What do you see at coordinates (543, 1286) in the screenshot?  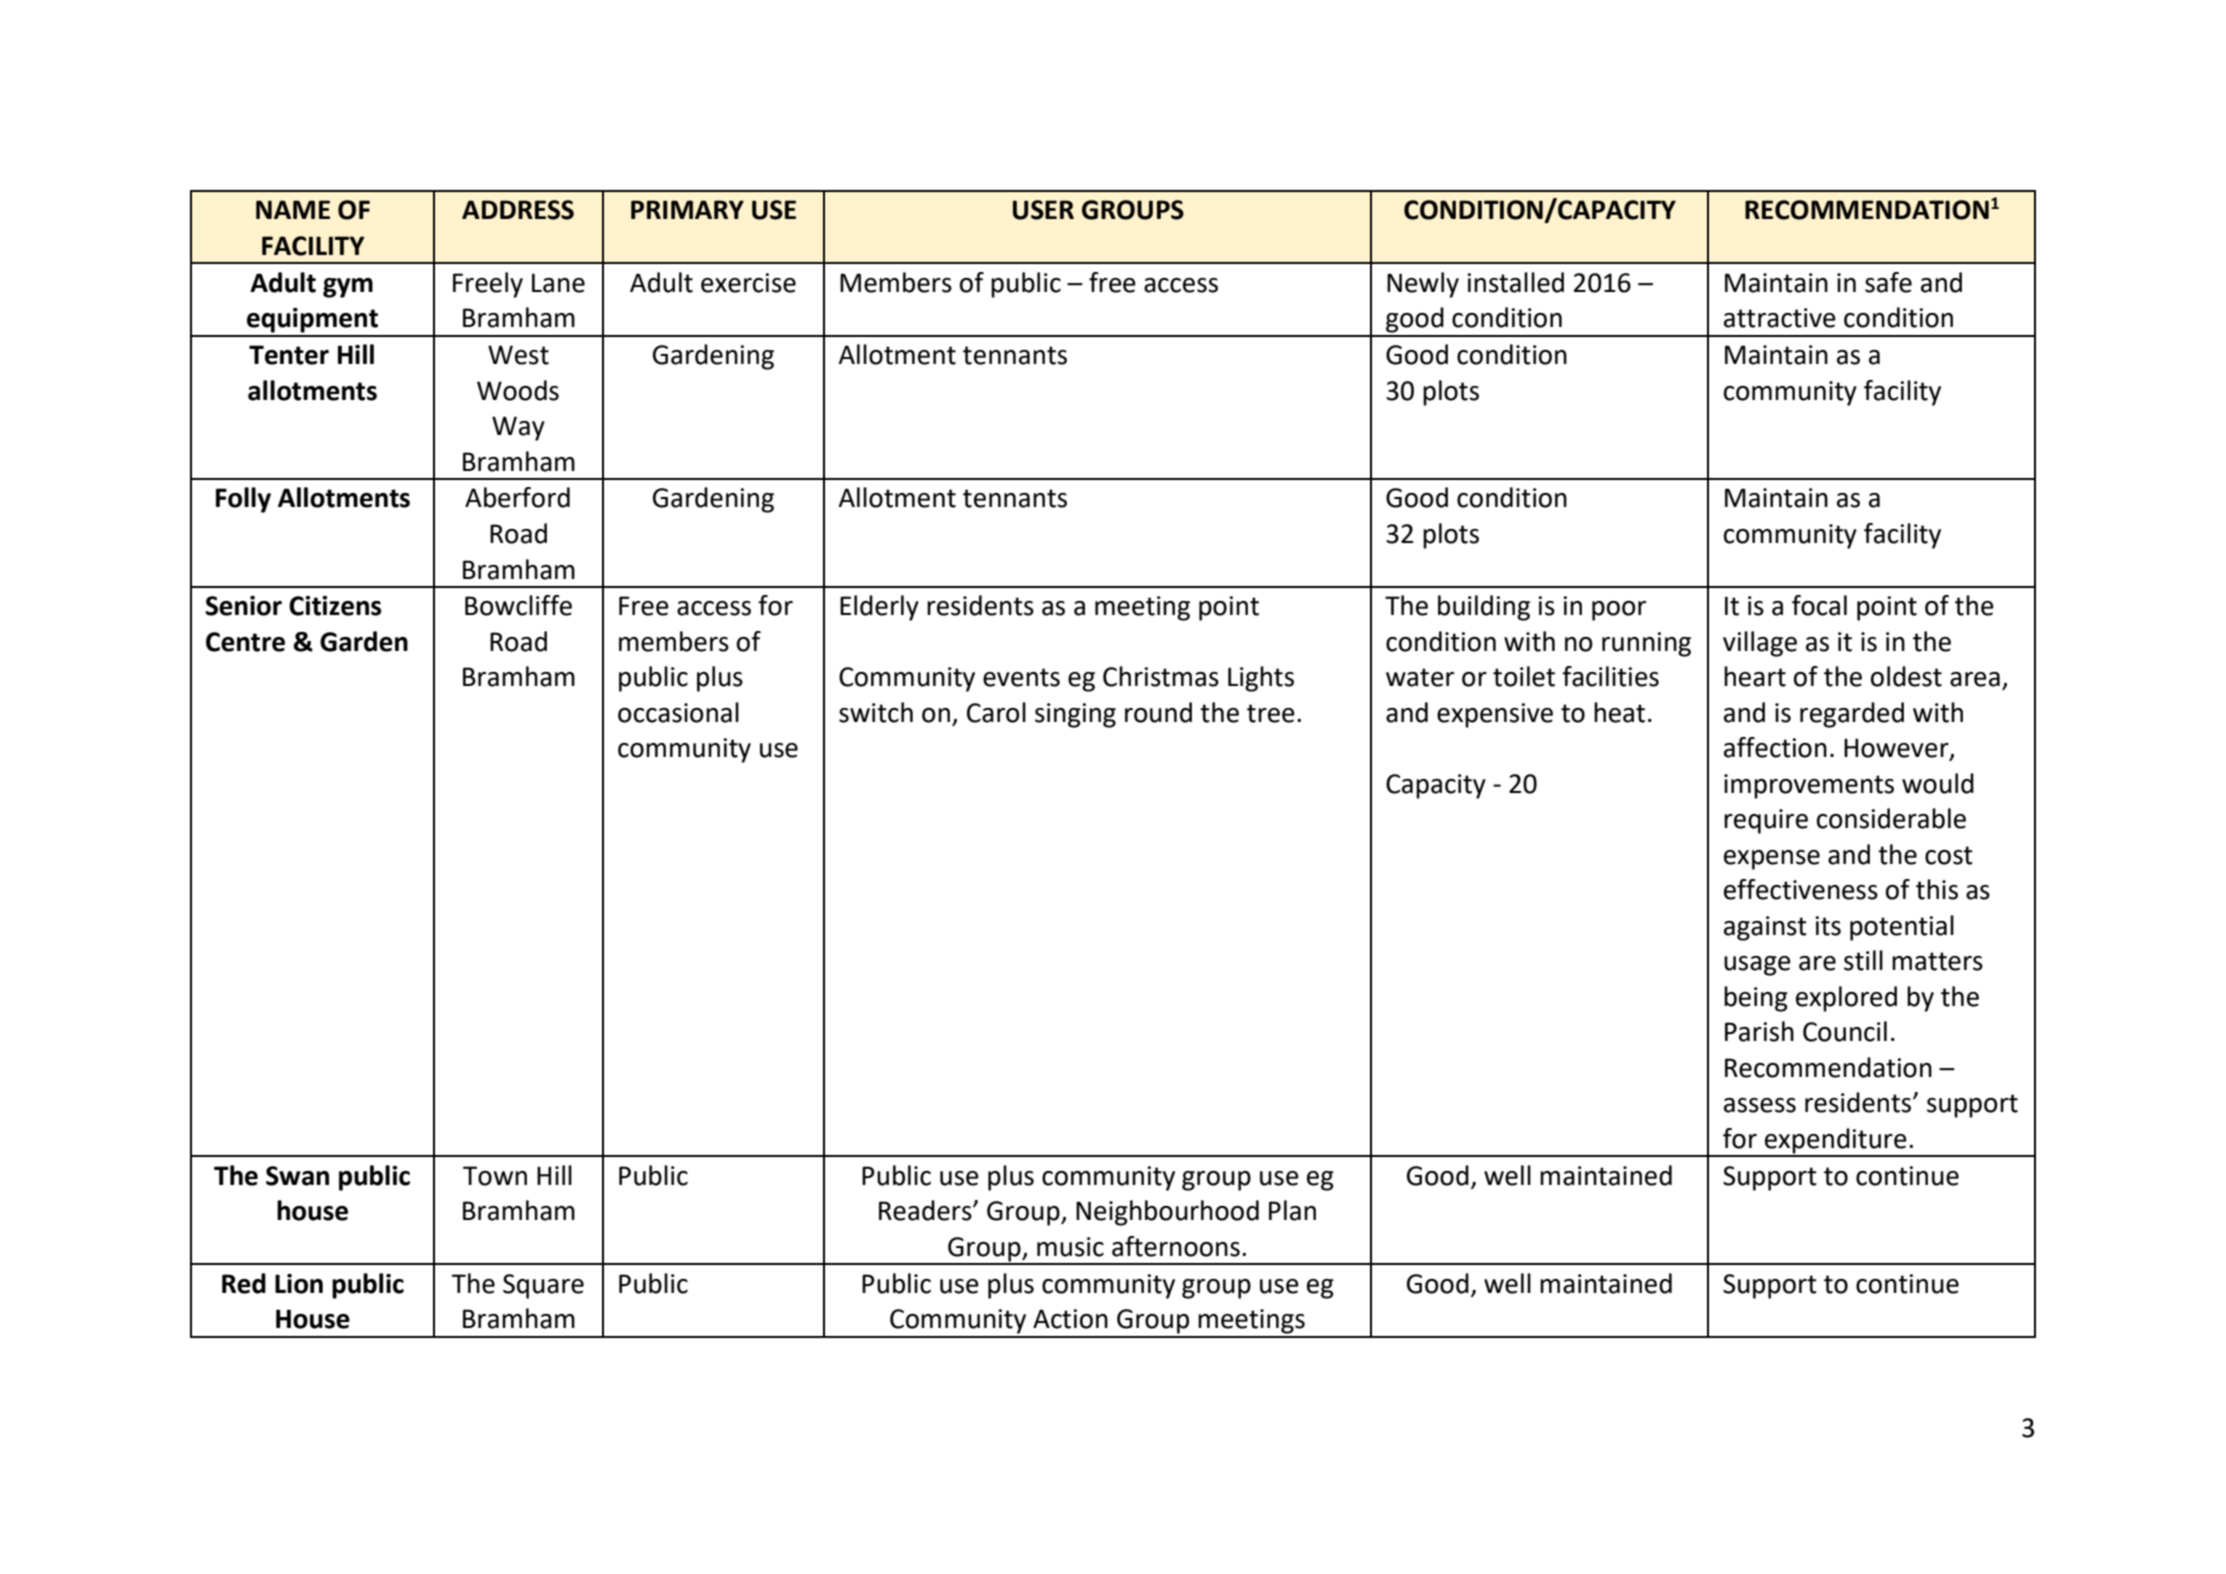 I see `Square` at bounding box center [543, 1286].
